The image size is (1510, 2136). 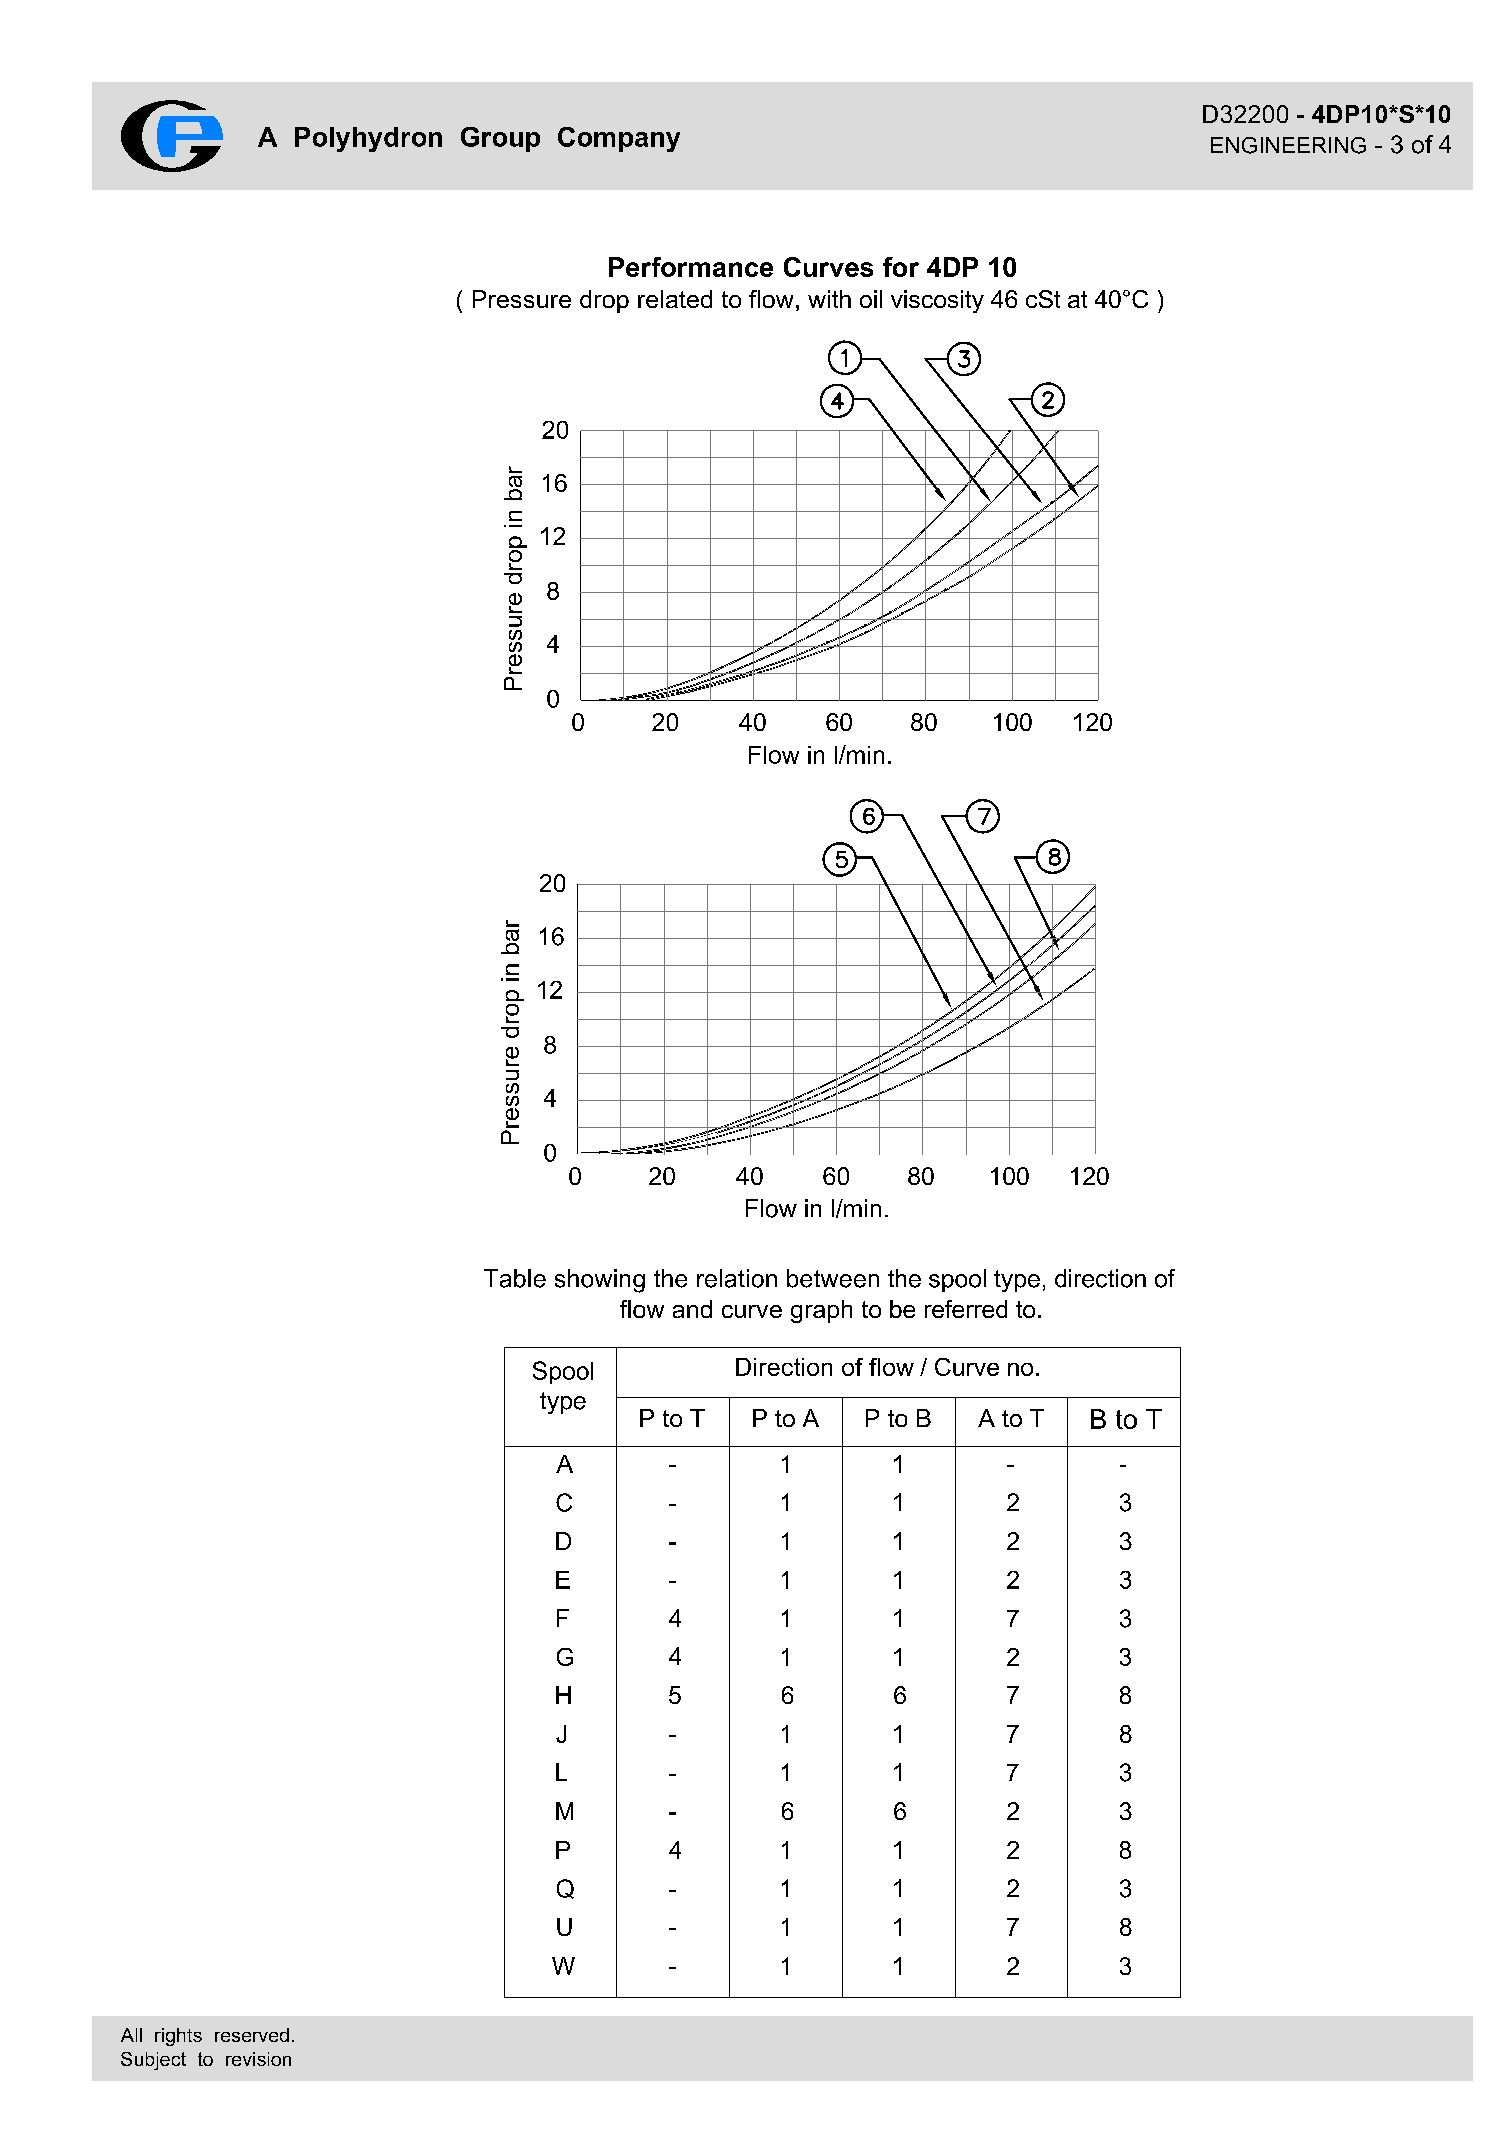 What do you see at coordinates (500, 139) in the image?
I see `Group` at bounding box center [500, 139].
